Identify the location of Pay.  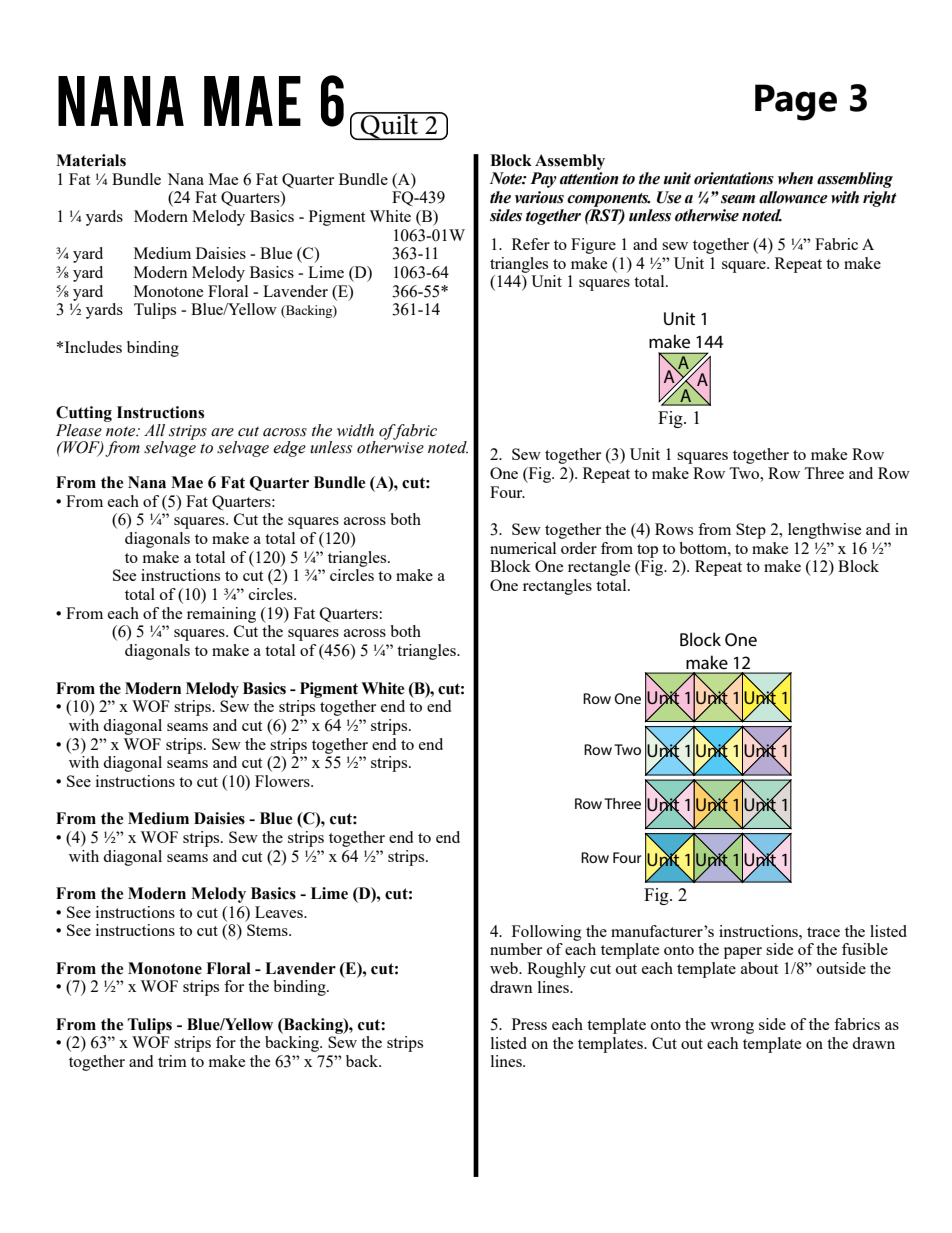
(543, 180).
